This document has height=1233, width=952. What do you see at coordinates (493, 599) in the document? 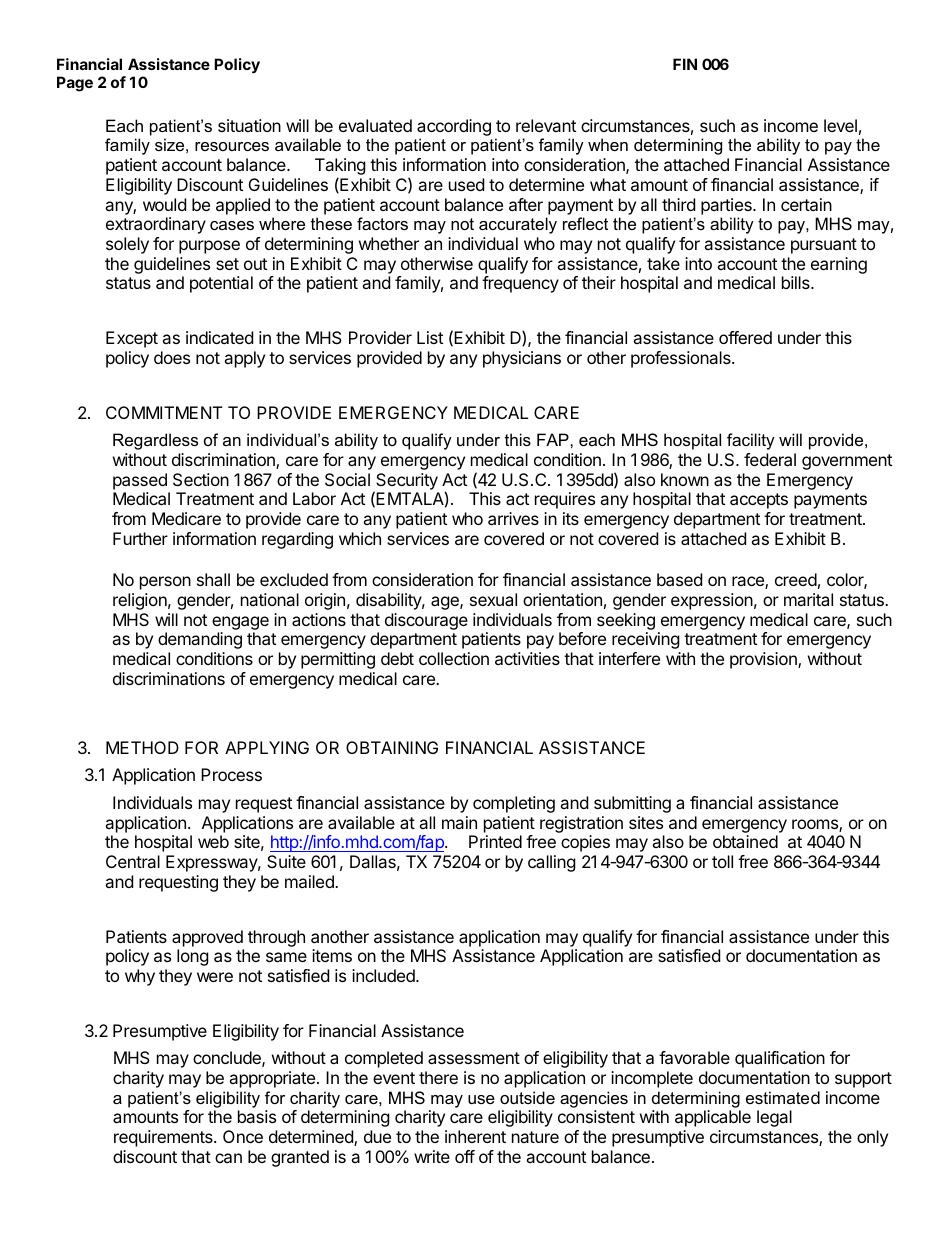
I see `sexual` at bounding box center [493, 599].
